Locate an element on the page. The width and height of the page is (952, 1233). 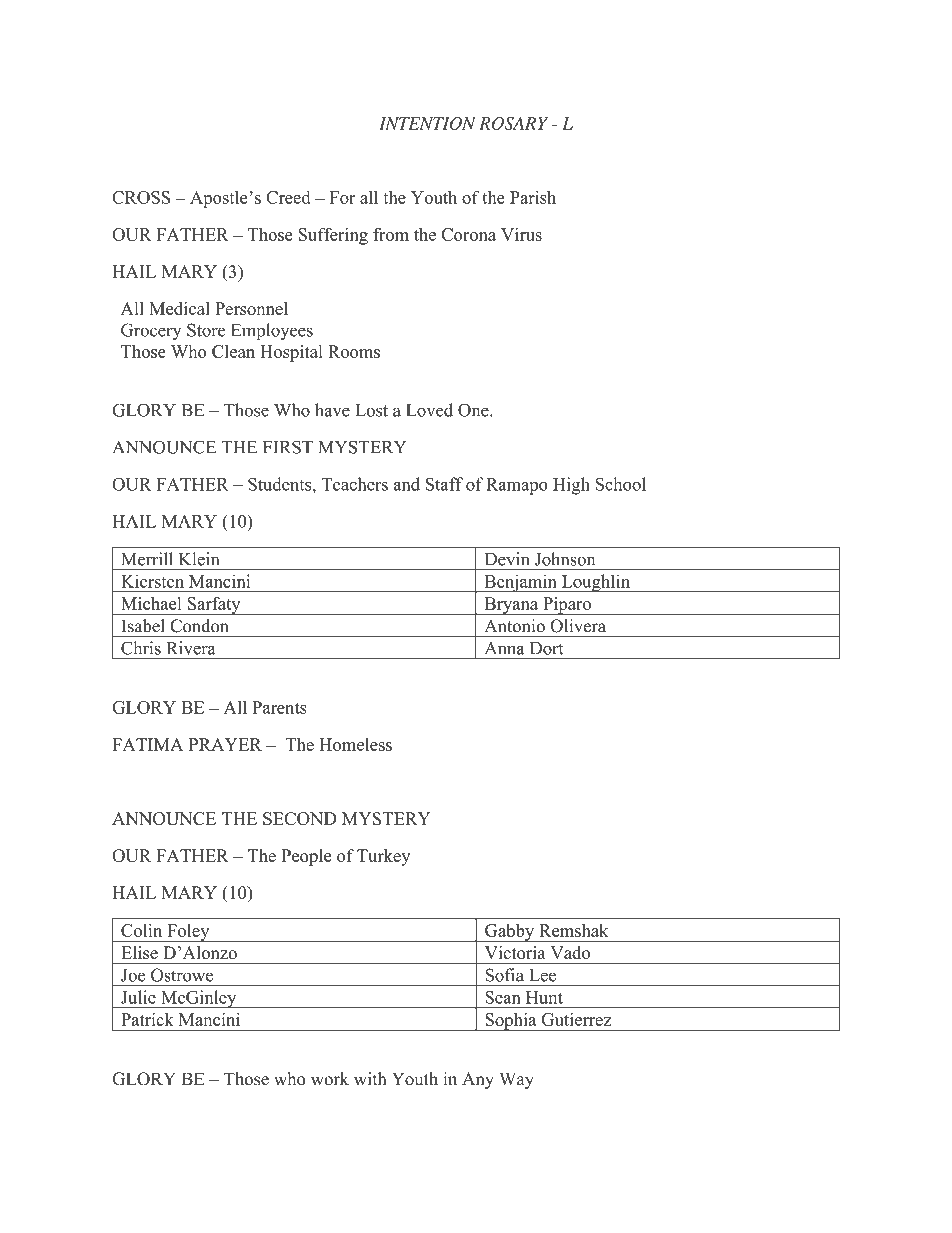
Gabby is located at coordinates (510, 933).
